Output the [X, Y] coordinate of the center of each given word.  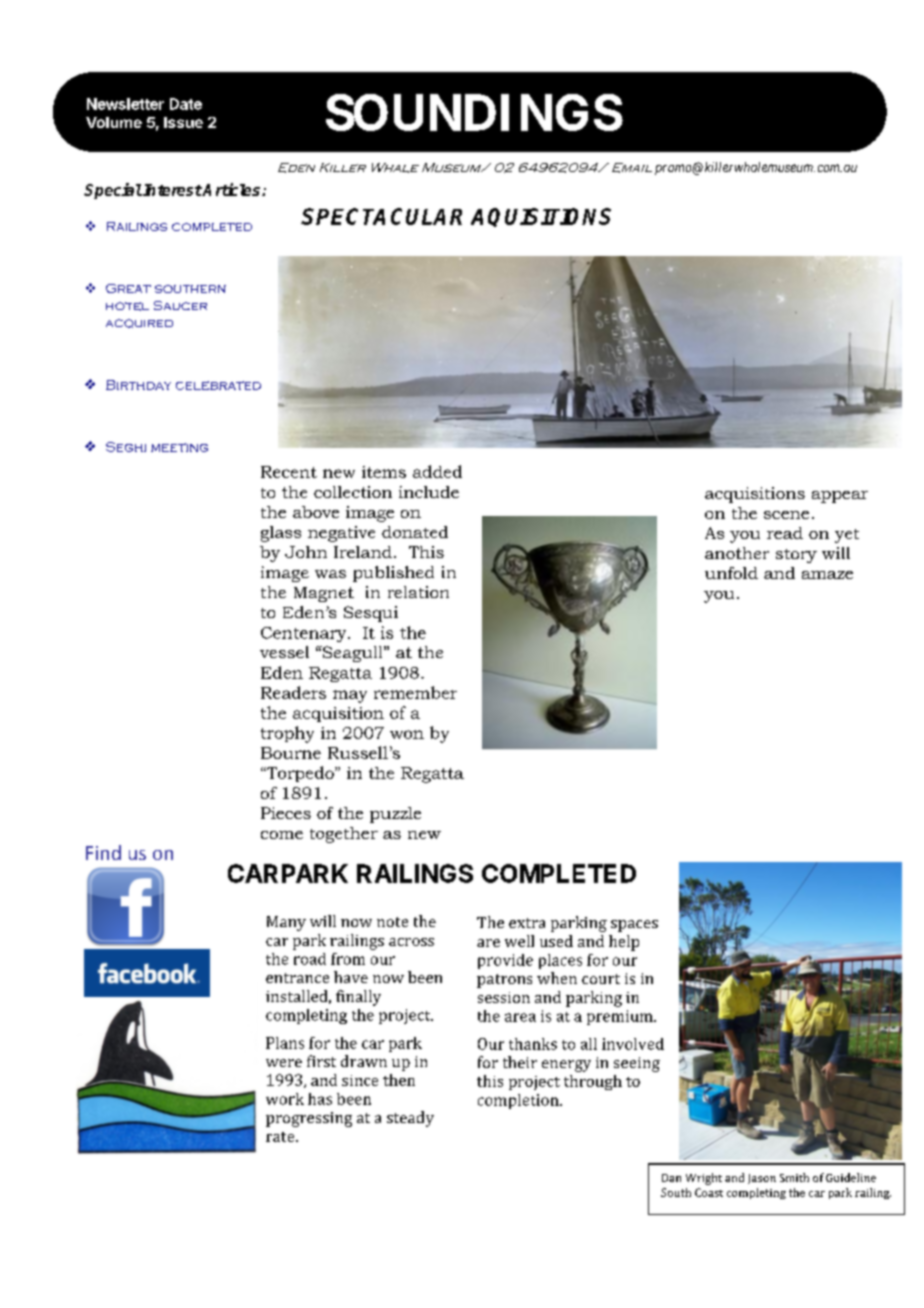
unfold [731, 573]
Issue [183, 122]
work [285, 1099]
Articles [232, 189]
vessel [284, 652]
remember [415, 692]
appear [840, 497]
